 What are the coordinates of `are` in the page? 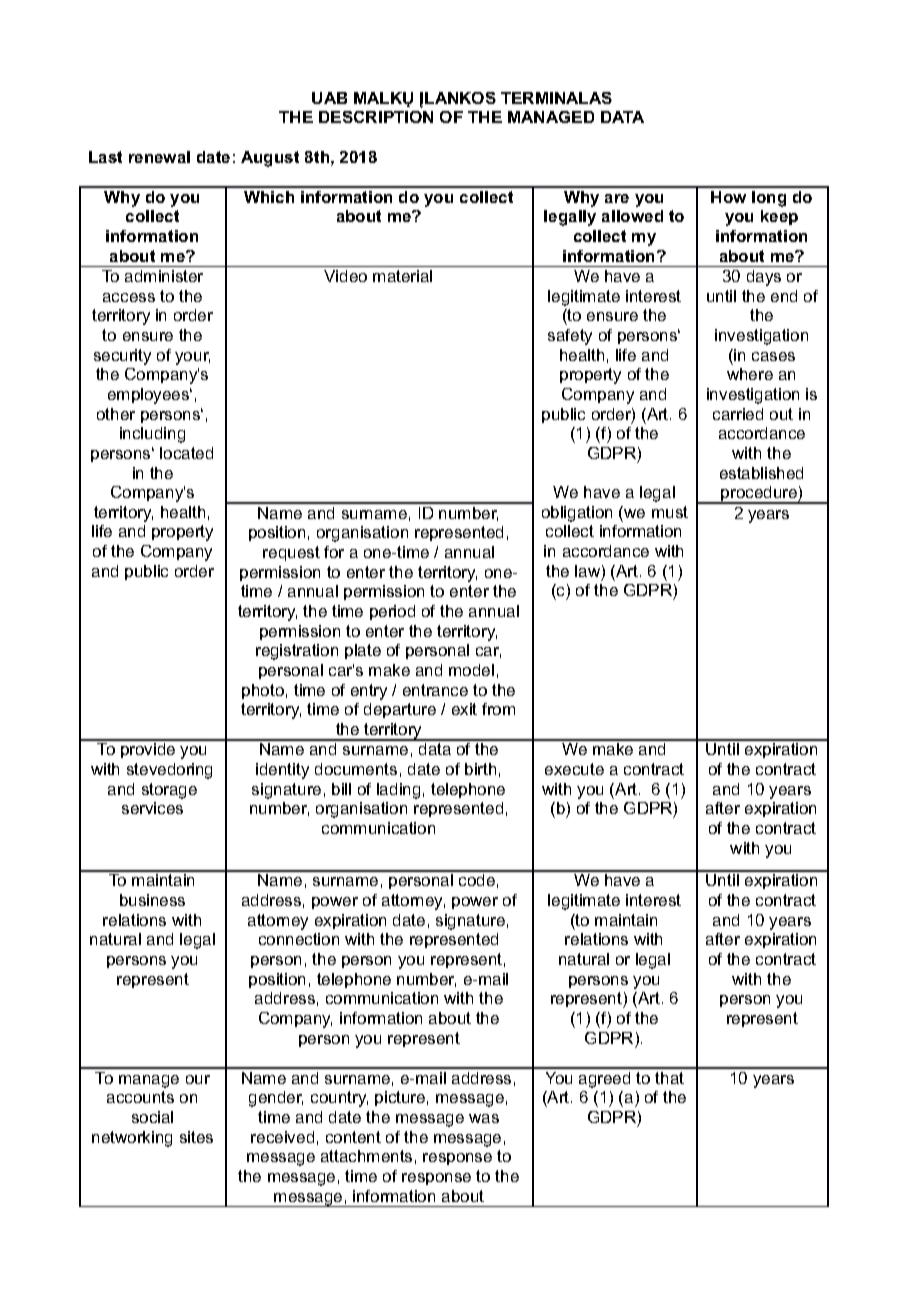 It's located at (617, 198).
